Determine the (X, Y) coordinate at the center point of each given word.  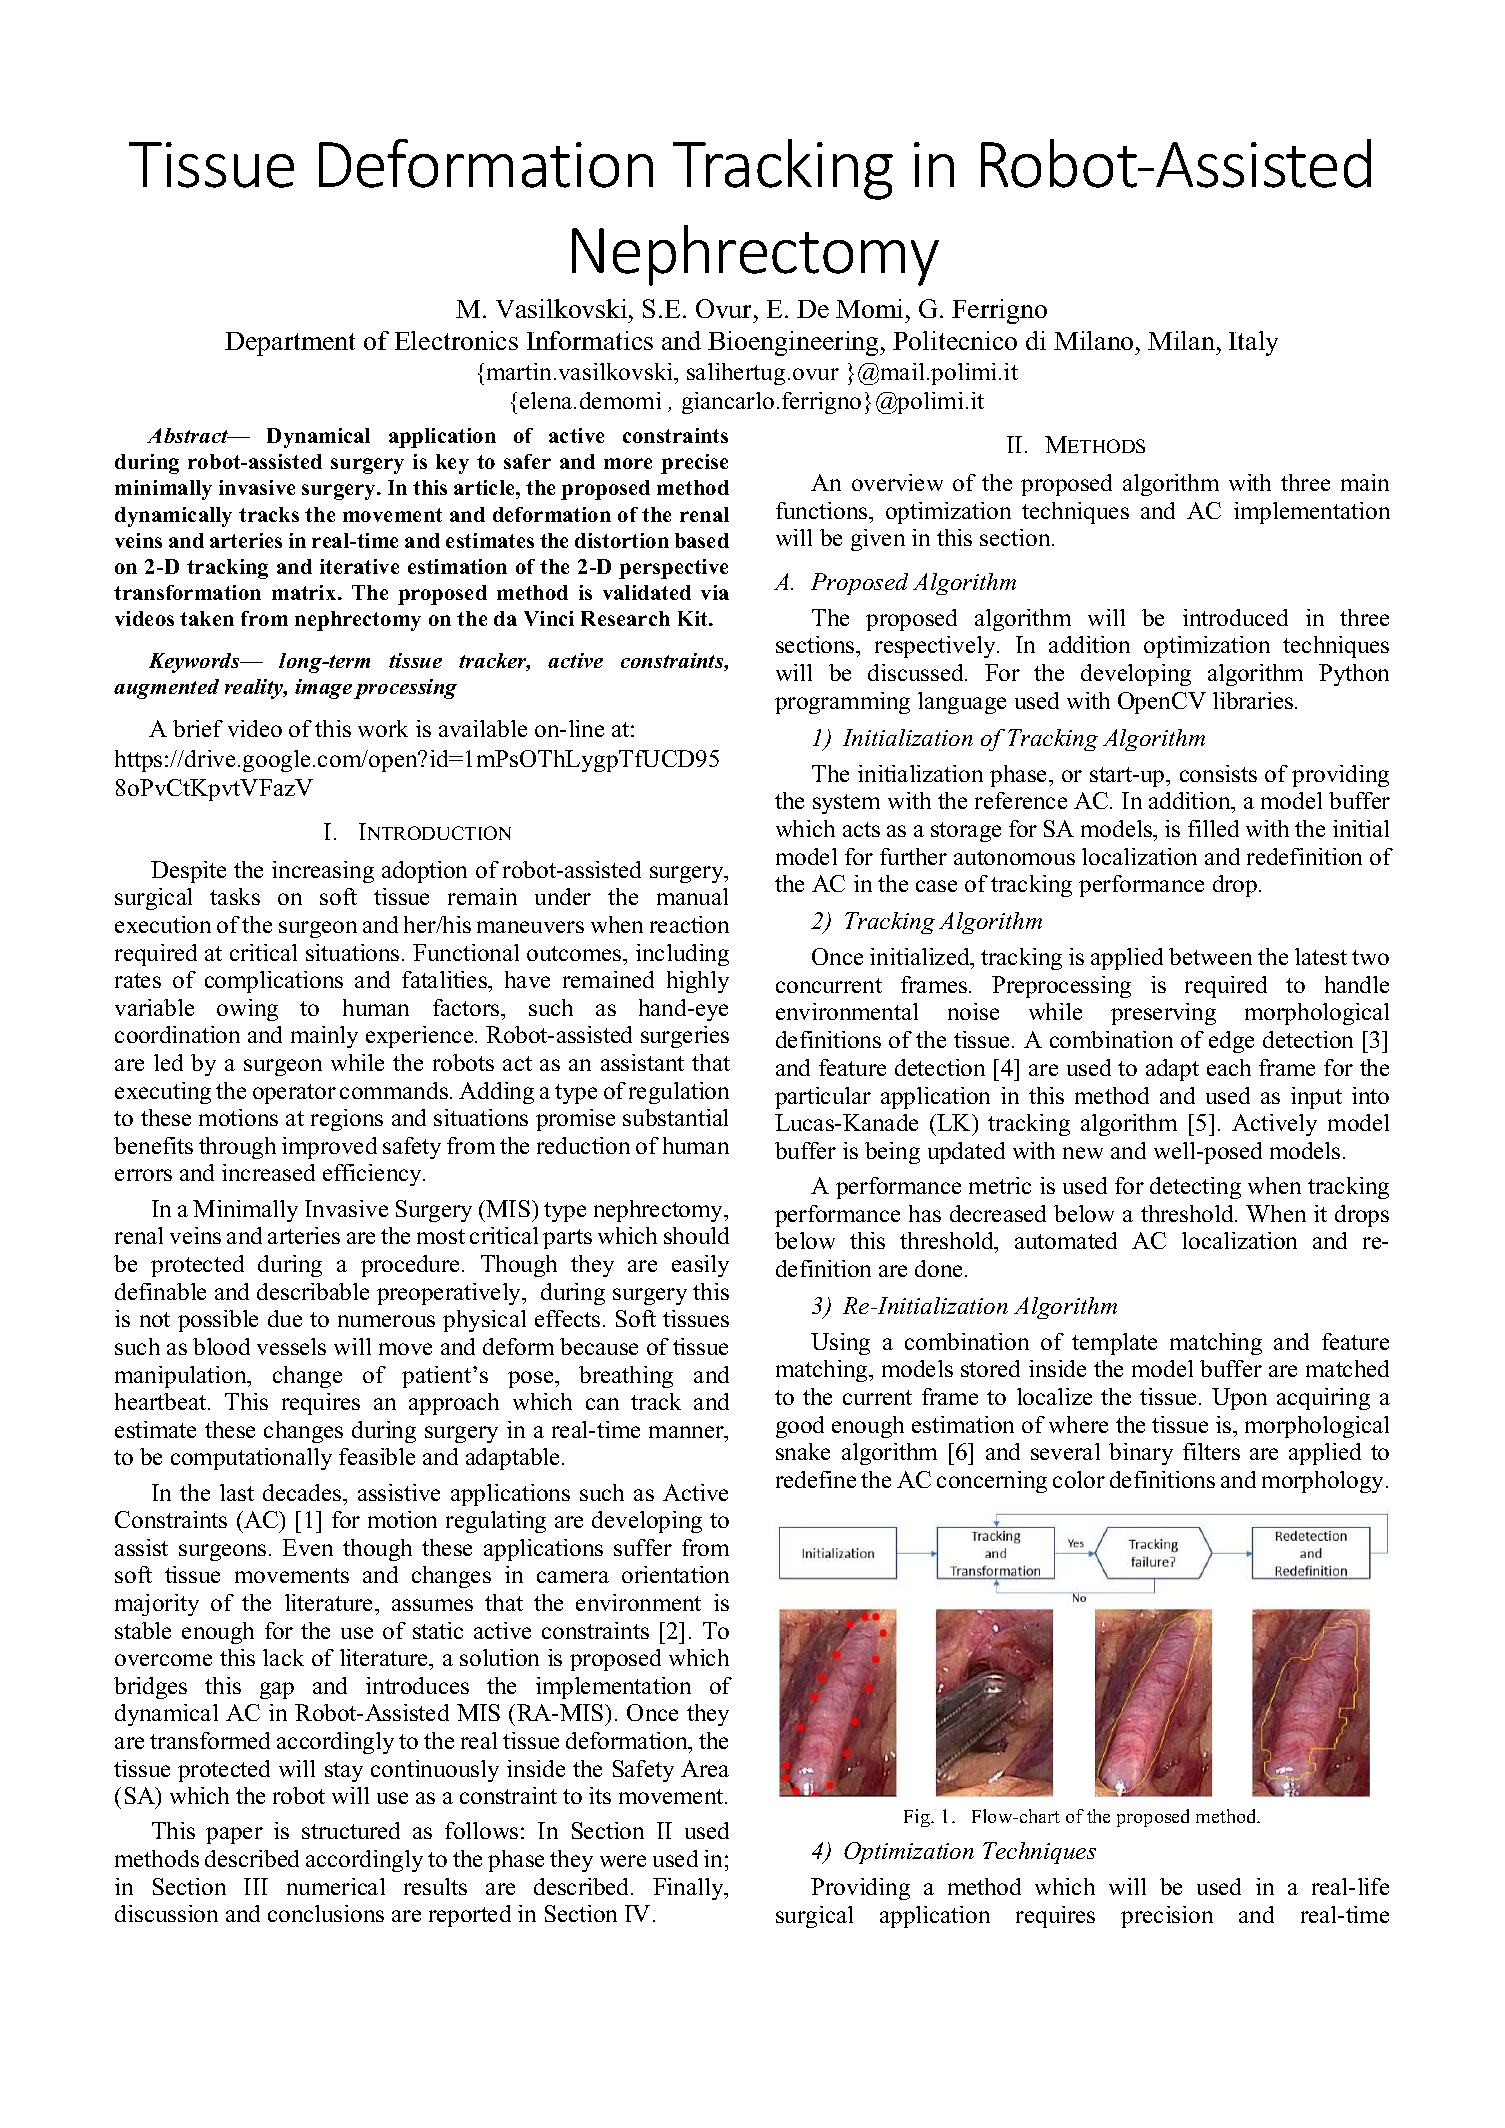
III (256, 1886)
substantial (675, 1117)
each (1229, 1067)
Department (290, 344)
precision (1167, 1917)
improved (329, 1148)
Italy (1253, 343)
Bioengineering (795, 343)
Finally (689, 1889)
